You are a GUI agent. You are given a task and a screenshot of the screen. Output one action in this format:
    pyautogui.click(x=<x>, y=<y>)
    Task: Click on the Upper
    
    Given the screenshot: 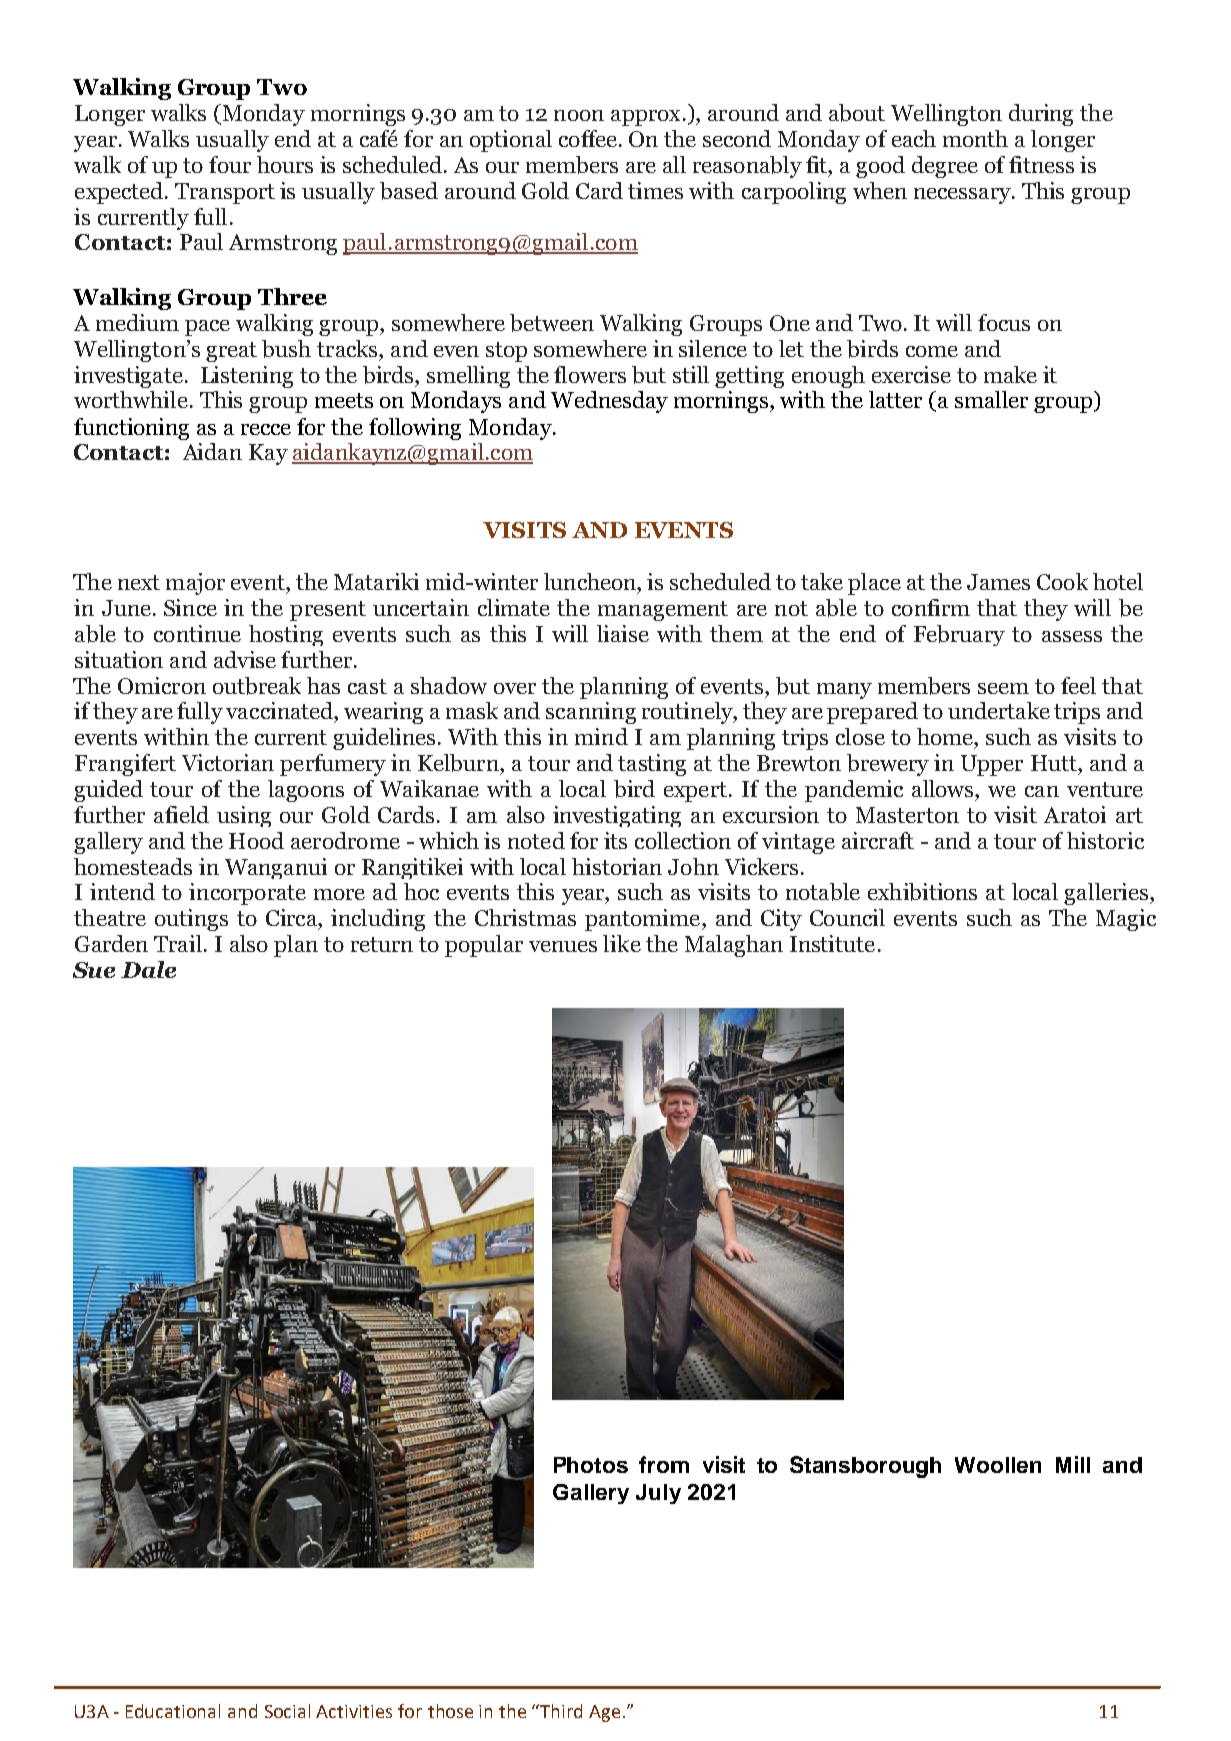 What is the action you would take?
    pyautogui.click(x=992, y=765)
